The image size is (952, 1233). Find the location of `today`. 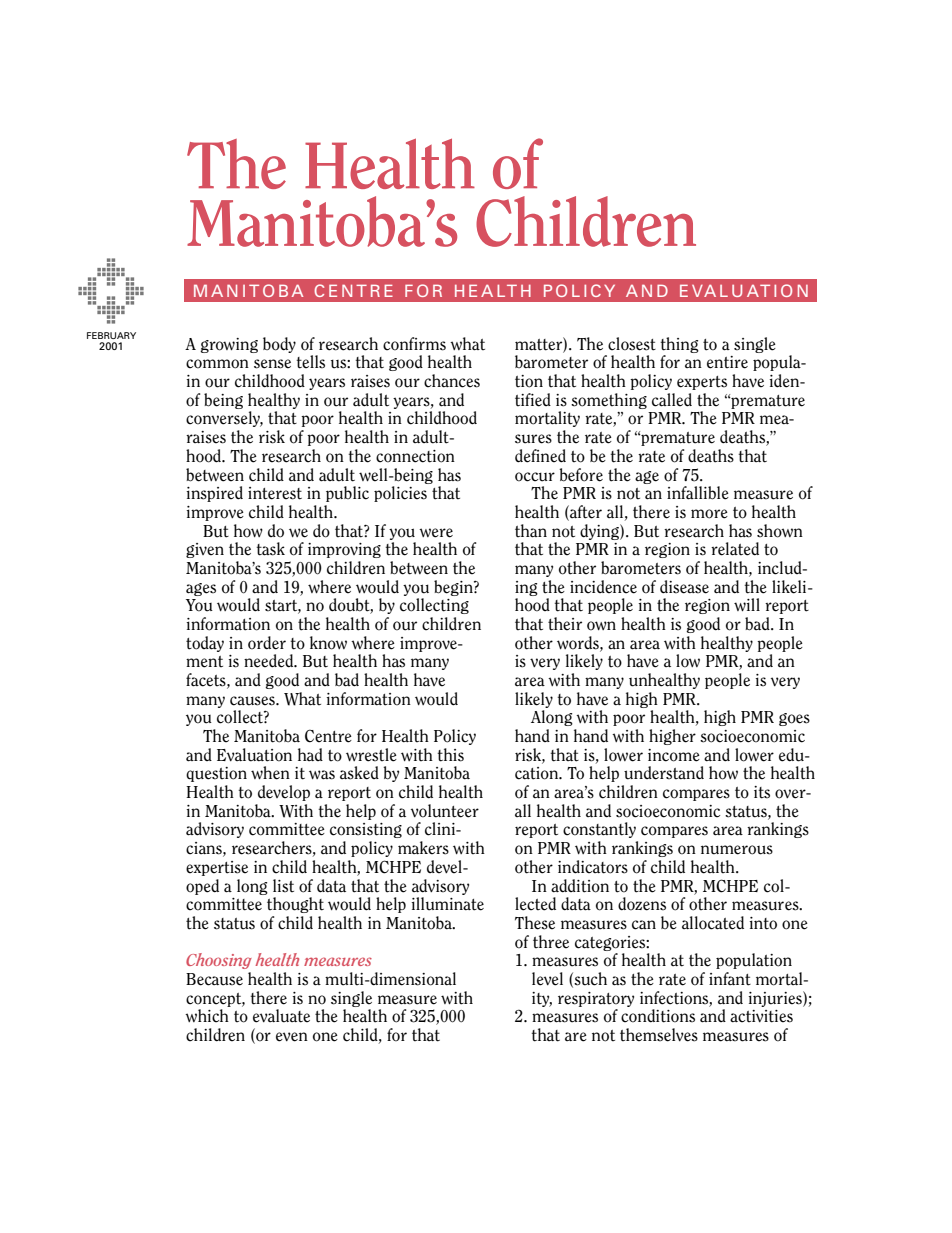

today is located at coordinates (205, 644).
